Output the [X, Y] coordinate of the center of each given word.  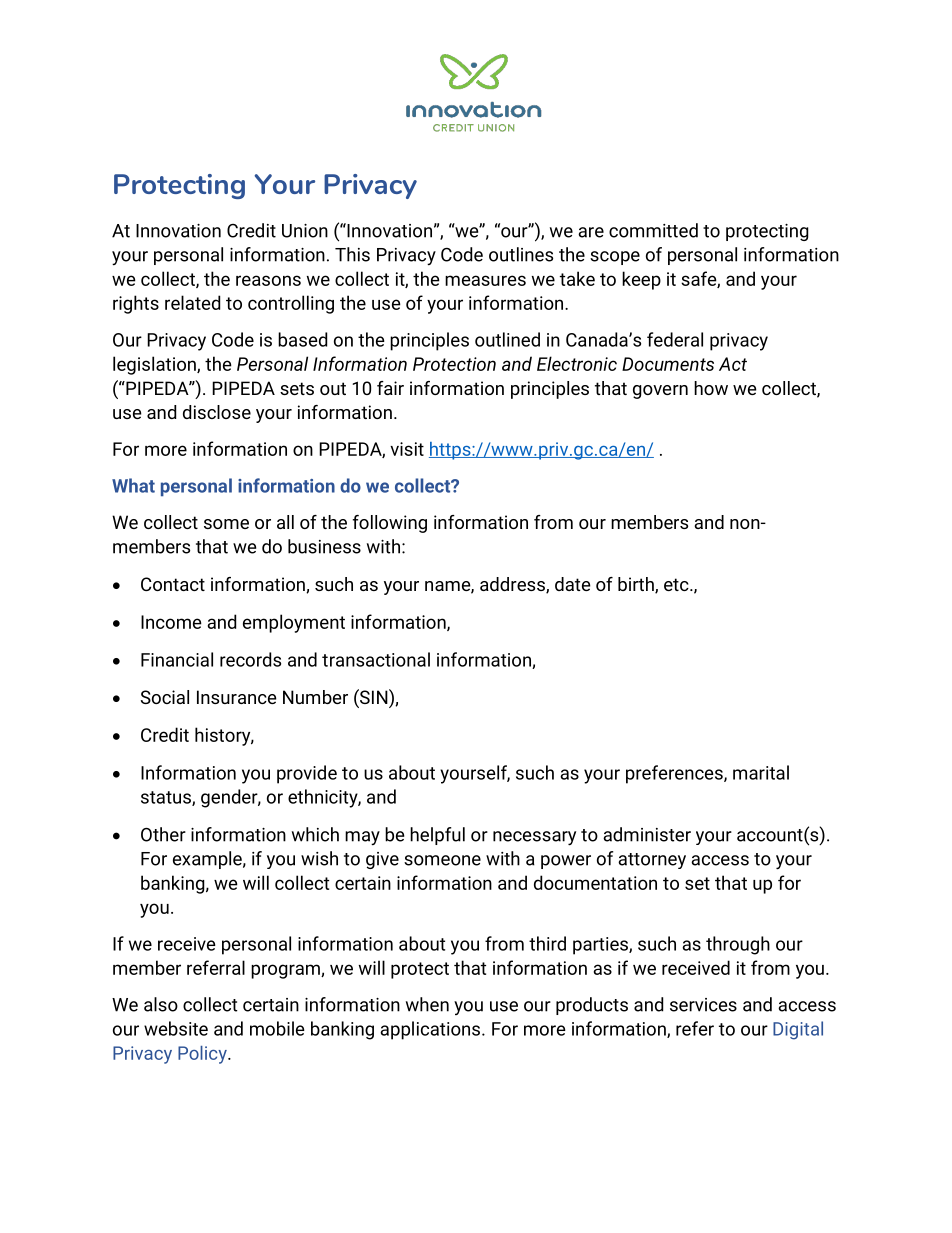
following [390, 524]
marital [761, 772]
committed [653, 230]
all [285, 522]
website [176, 1028]
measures [485, 280]
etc [677, 584]
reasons [268, 280]
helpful [437, 836]
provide [307, 774]
